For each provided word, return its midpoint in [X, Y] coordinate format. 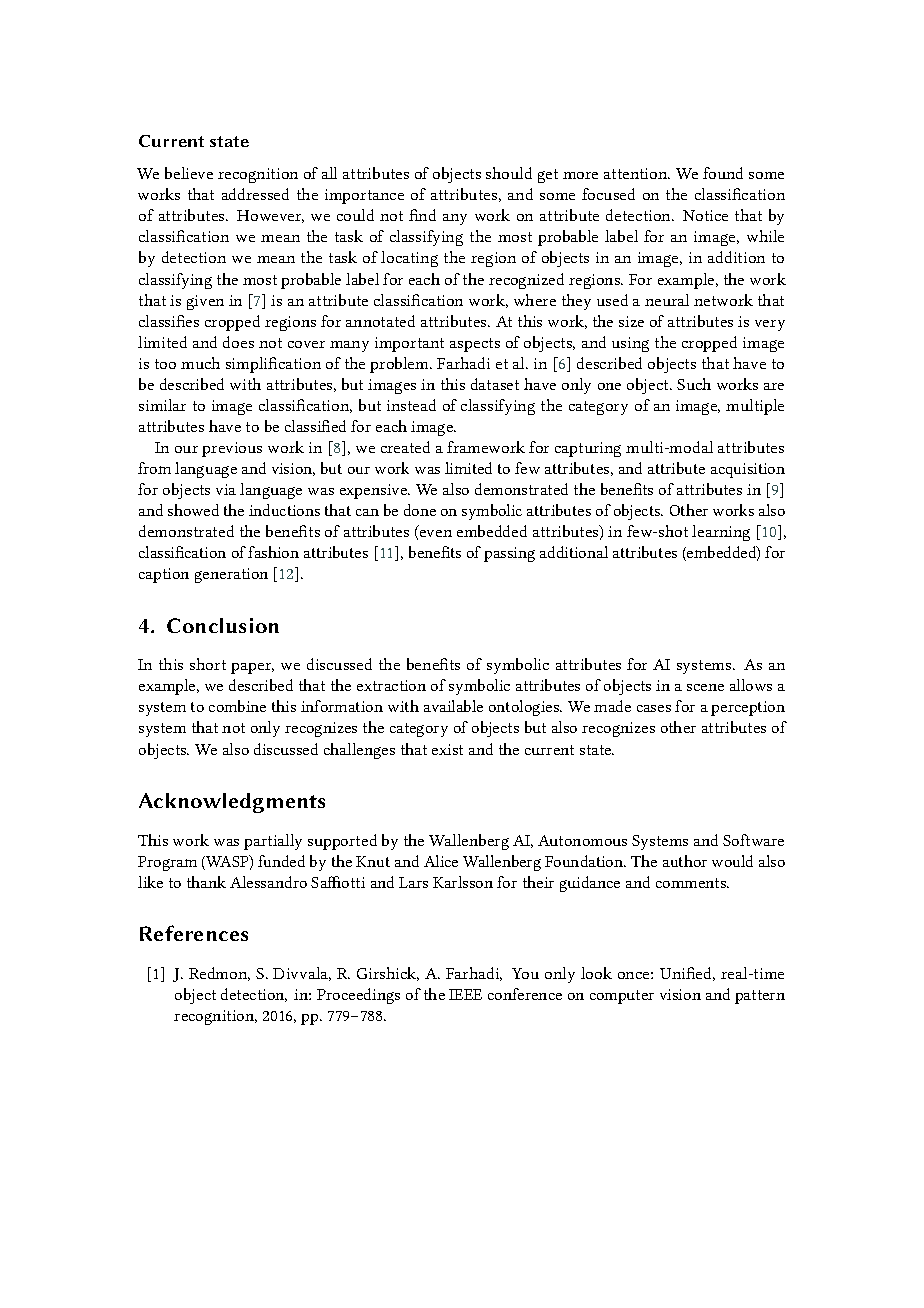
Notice [705, 215]
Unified [687, 974]
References [194, 933]
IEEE [465, 994]
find [422, 215]
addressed [255, 194]
